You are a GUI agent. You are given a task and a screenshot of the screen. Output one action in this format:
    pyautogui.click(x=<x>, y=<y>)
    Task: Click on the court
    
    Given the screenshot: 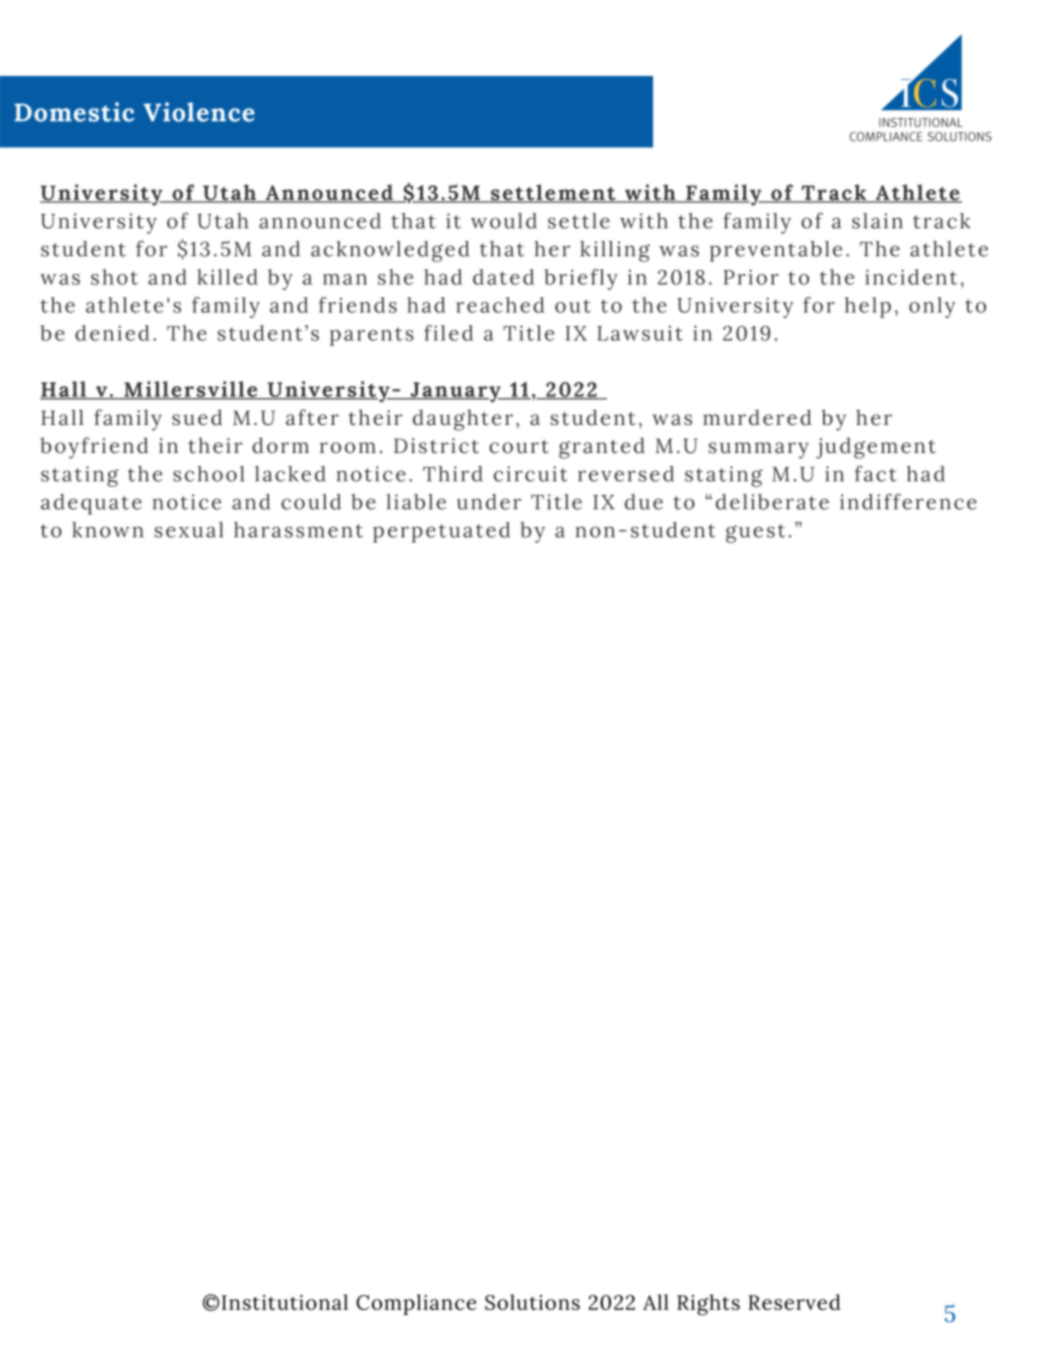 What is the action you would take?
    pyautogui.click(x=519, y=447)
